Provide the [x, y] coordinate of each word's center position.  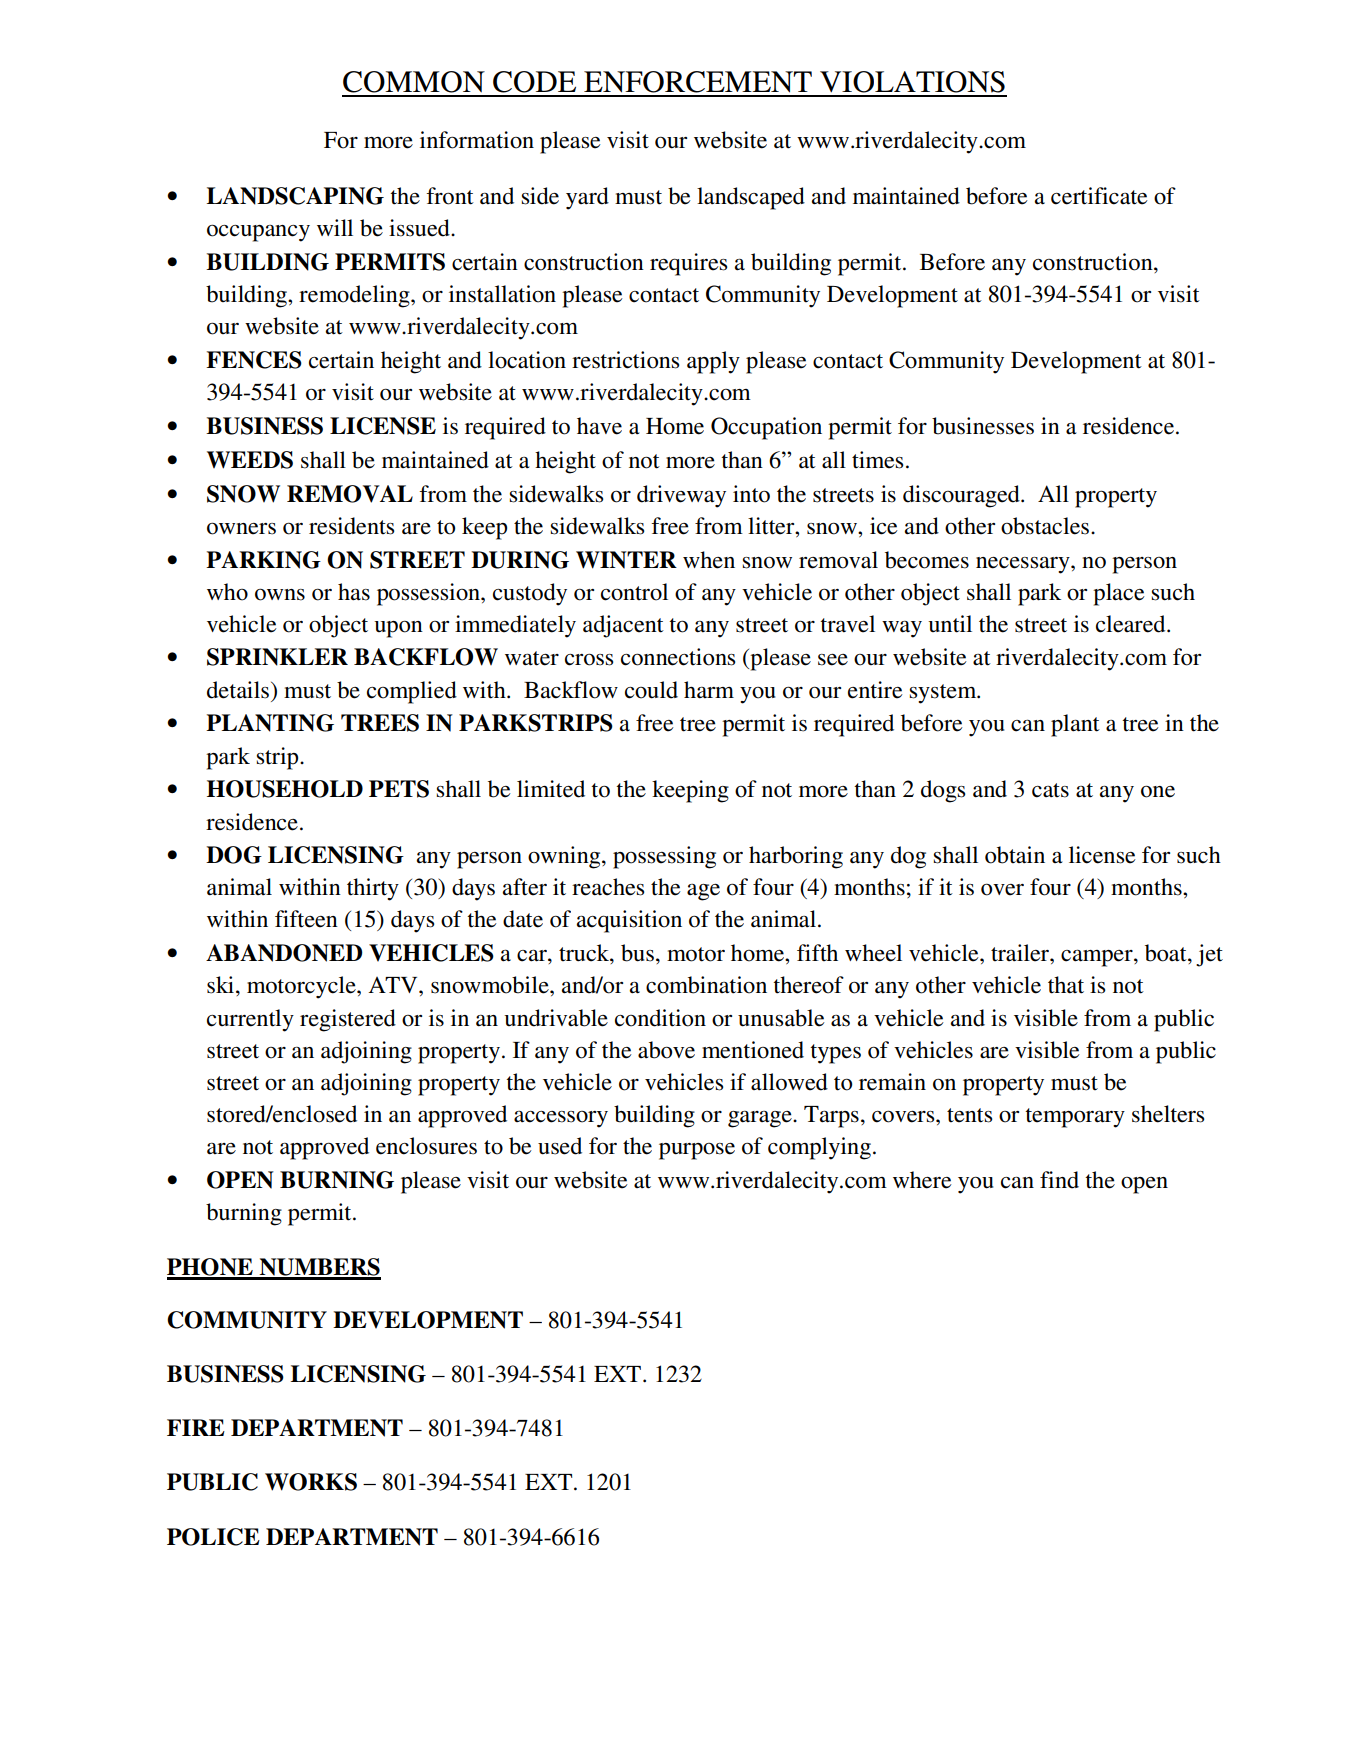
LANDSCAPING [295, 196]
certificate [1099, 196]
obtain [1015, 855]
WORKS [311, 1482]
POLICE [213, 1537]
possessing [664, 857]
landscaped [751, 198]
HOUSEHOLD [285, 789]
